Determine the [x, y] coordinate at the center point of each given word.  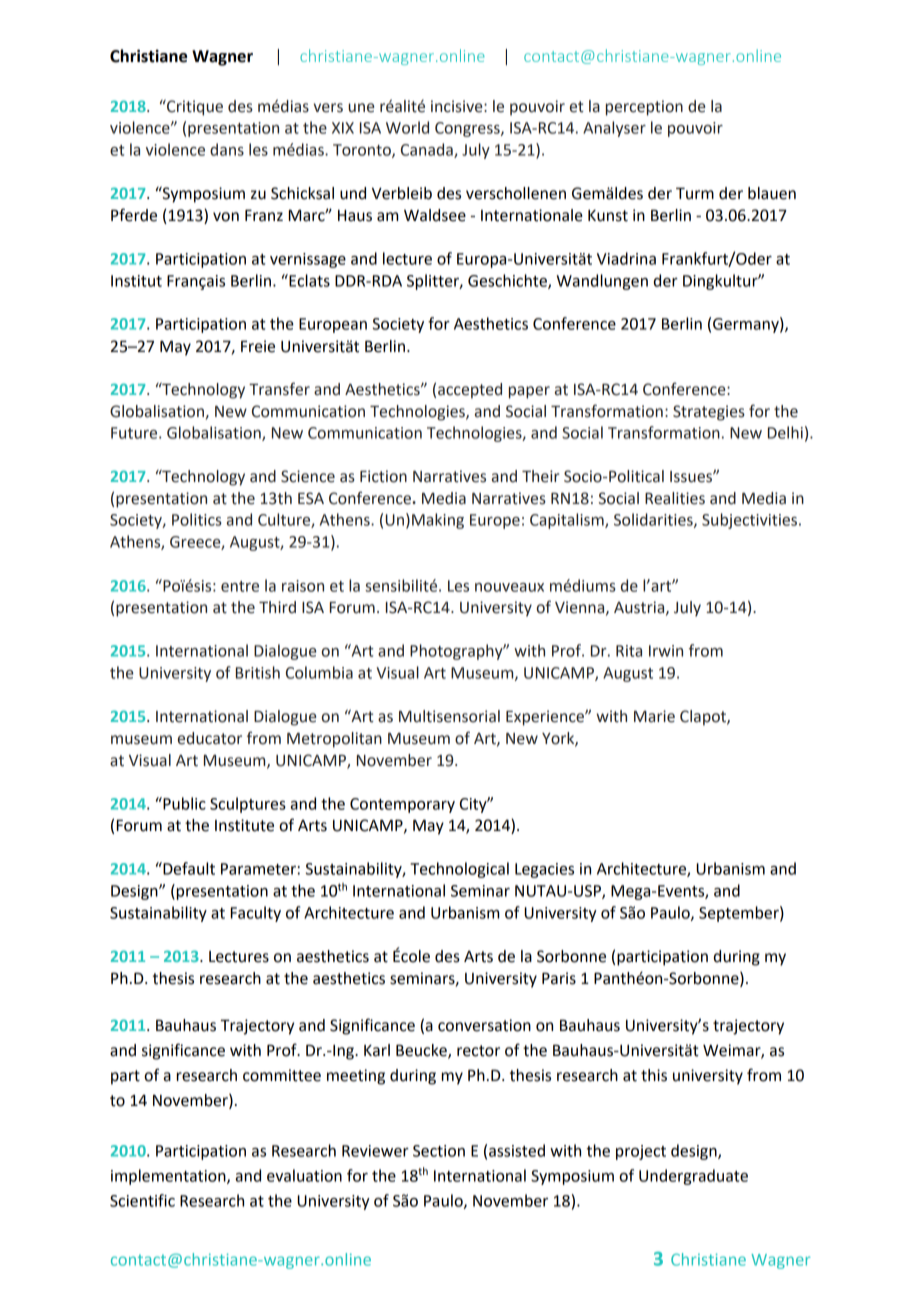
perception [644, 108]
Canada [428, 150]
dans [227, 149]
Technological [459, 870]
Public [183, 803]
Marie [654, 716]
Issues [692, 477]
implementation [169, 1177]
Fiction [383, 476]
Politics [197, 519]
